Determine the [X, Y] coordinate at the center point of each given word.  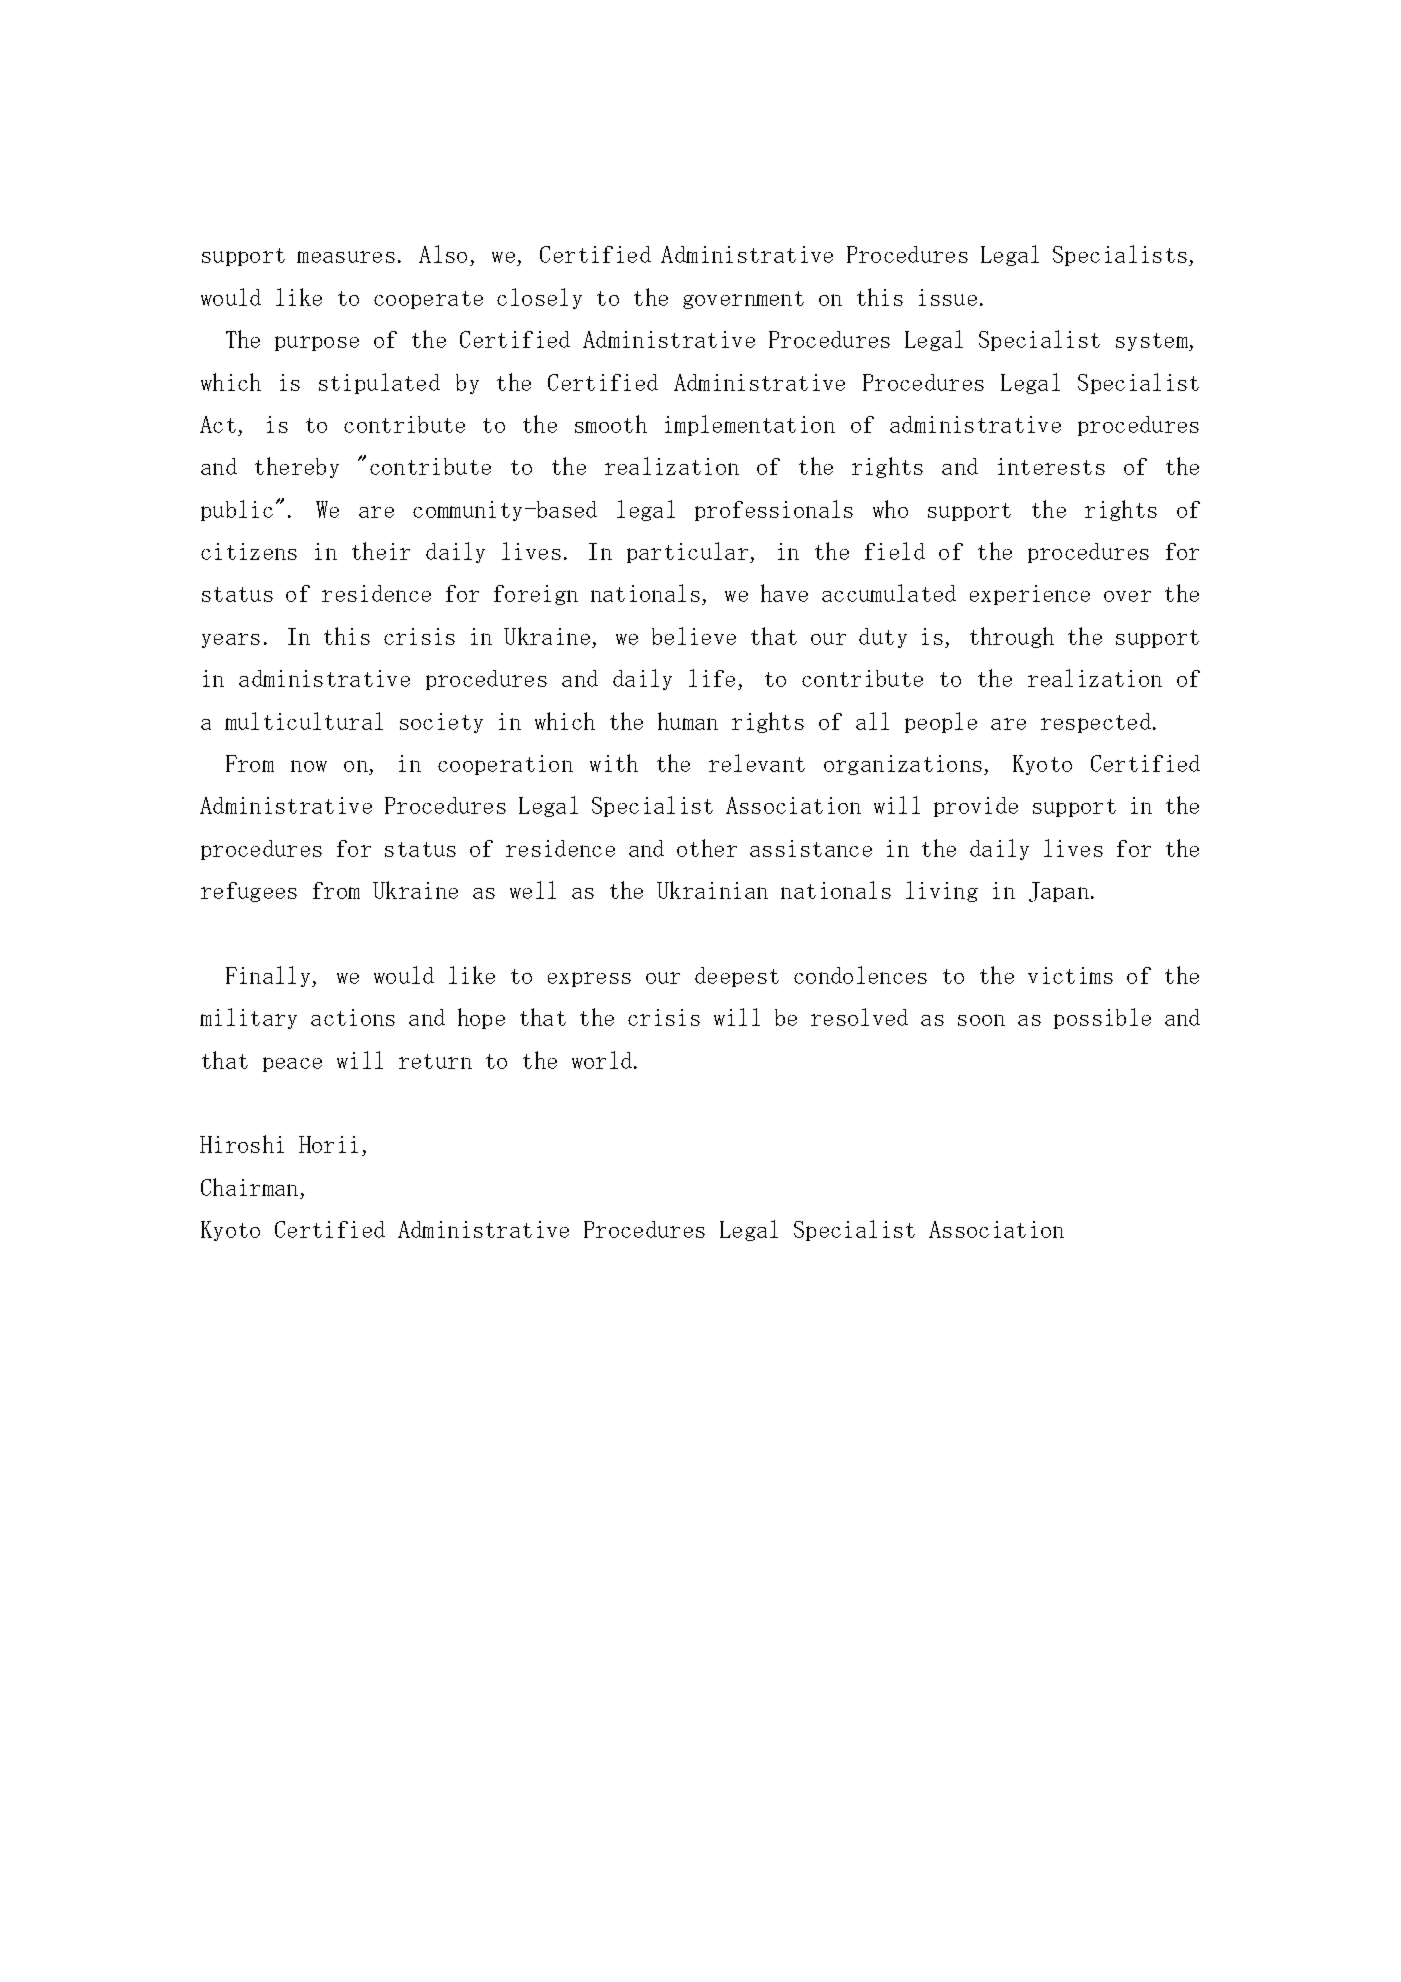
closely [539, 298]
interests [1051, 466]
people [941, 722]
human [688, 721]
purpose [317, 343]
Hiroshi [242, 1144]
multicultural [304, 721]
